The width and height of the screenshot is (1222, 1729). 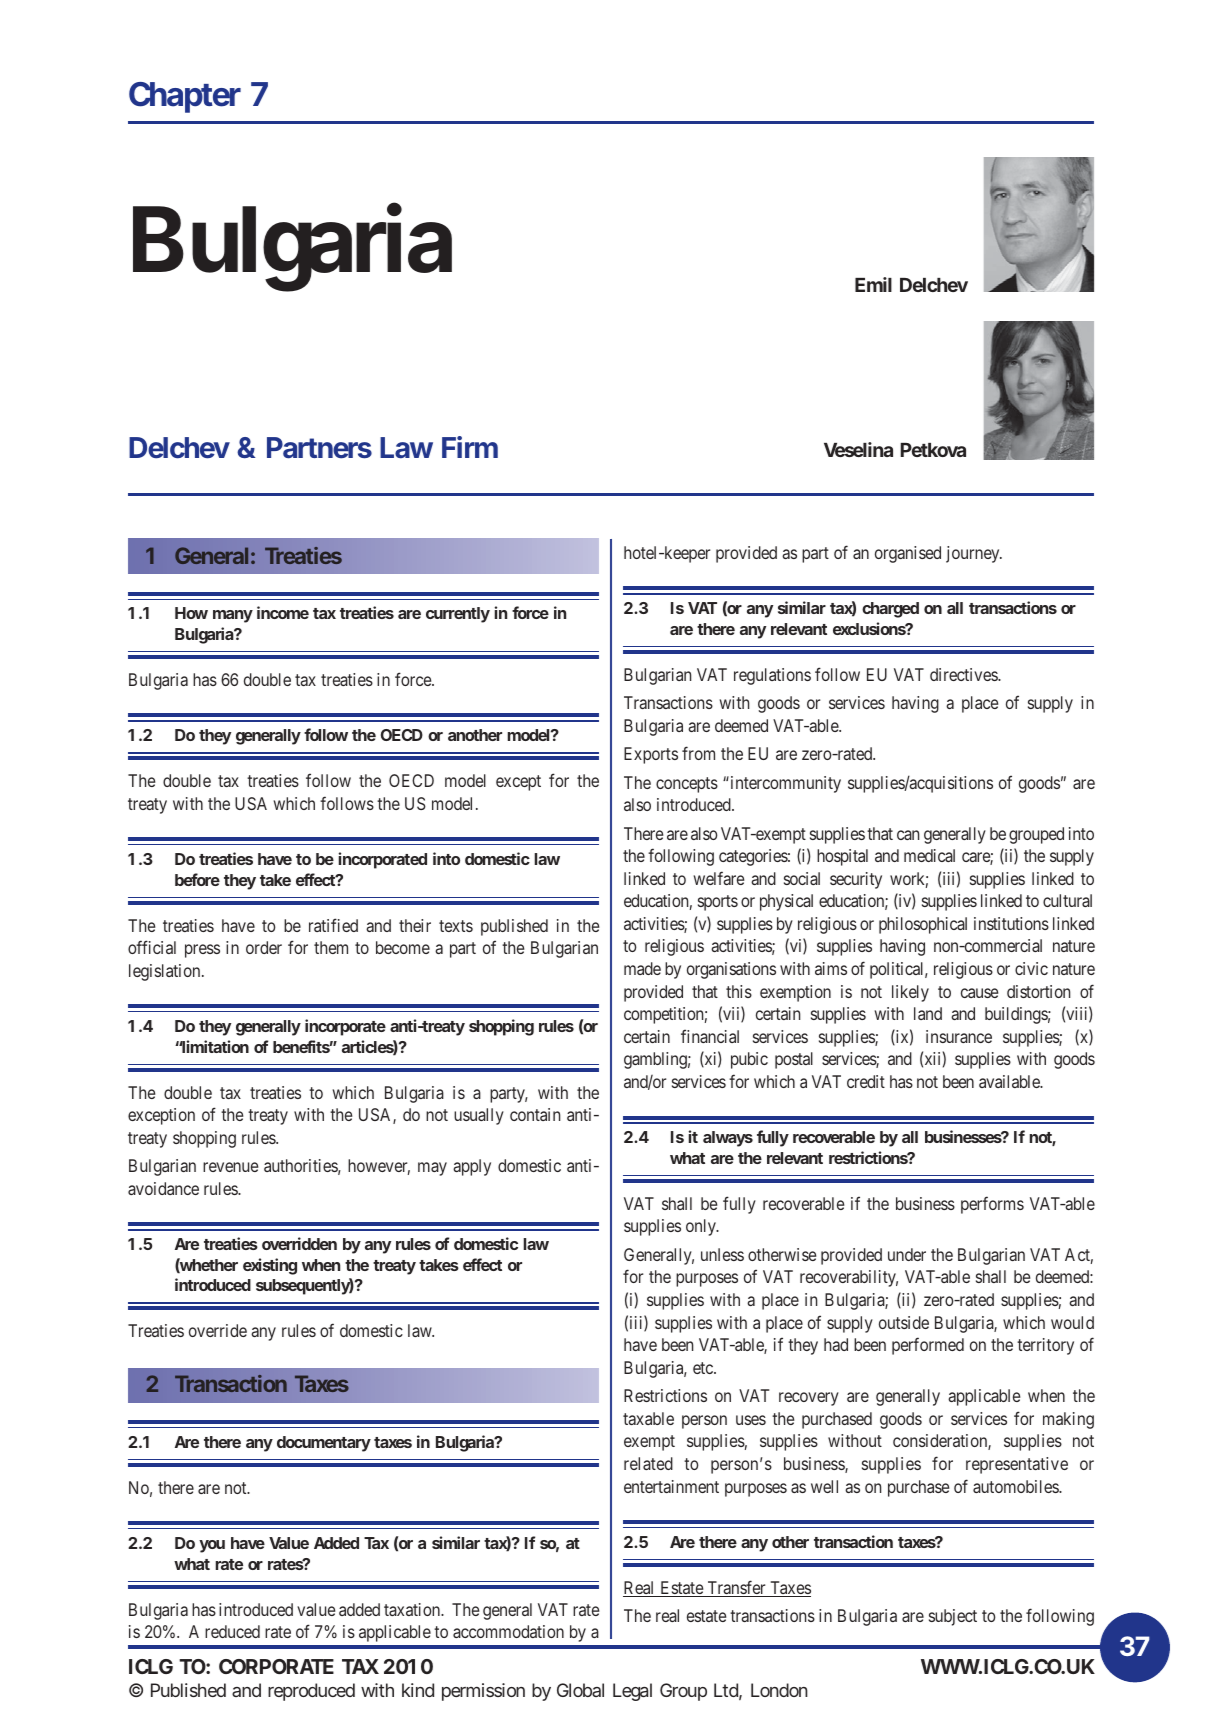 I want to click on journey, so click(x=974, y=554).
